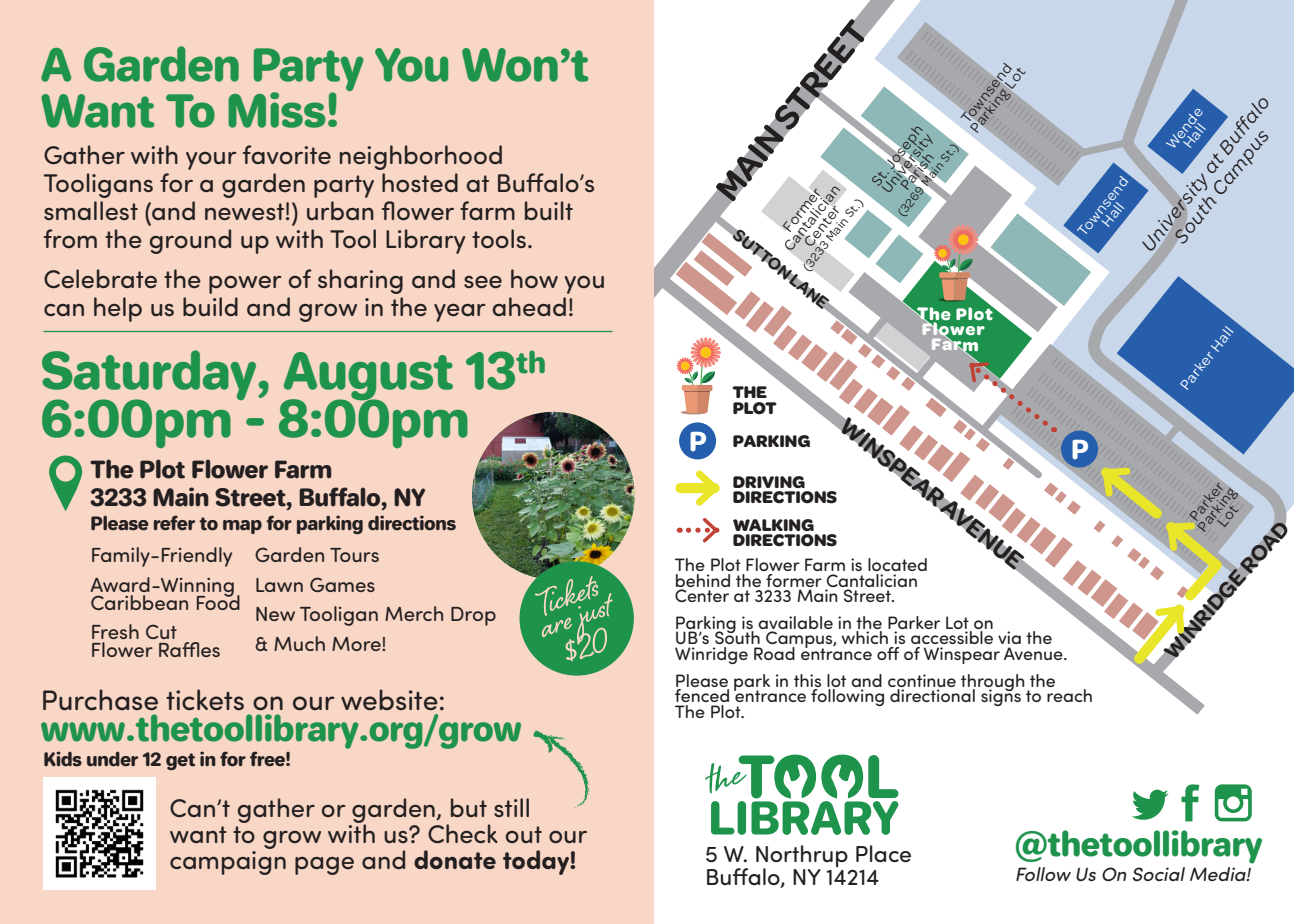  Describe the element at coordinates (149, 376) in the page. I see `Saturday` at that location.
